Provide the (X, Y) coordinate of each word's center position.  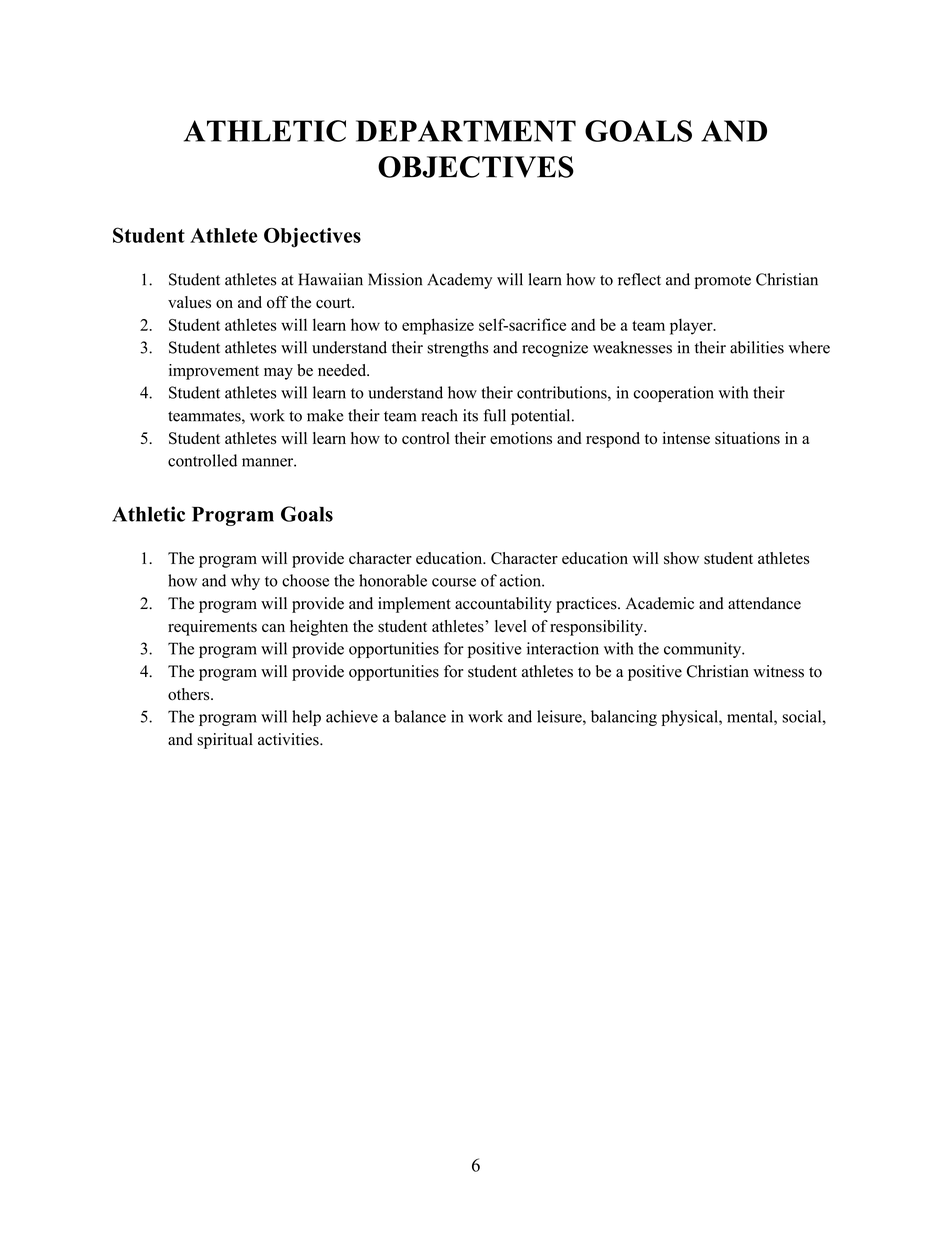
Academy (459, 281)
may (278, 374)
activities (289, 739)
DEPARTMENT (466, 131)
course (454, 582)
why (245, 582)
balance (420, 716)
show (681, 558)
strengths (457, 349)
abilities (757, 347)
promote (723, 282)
